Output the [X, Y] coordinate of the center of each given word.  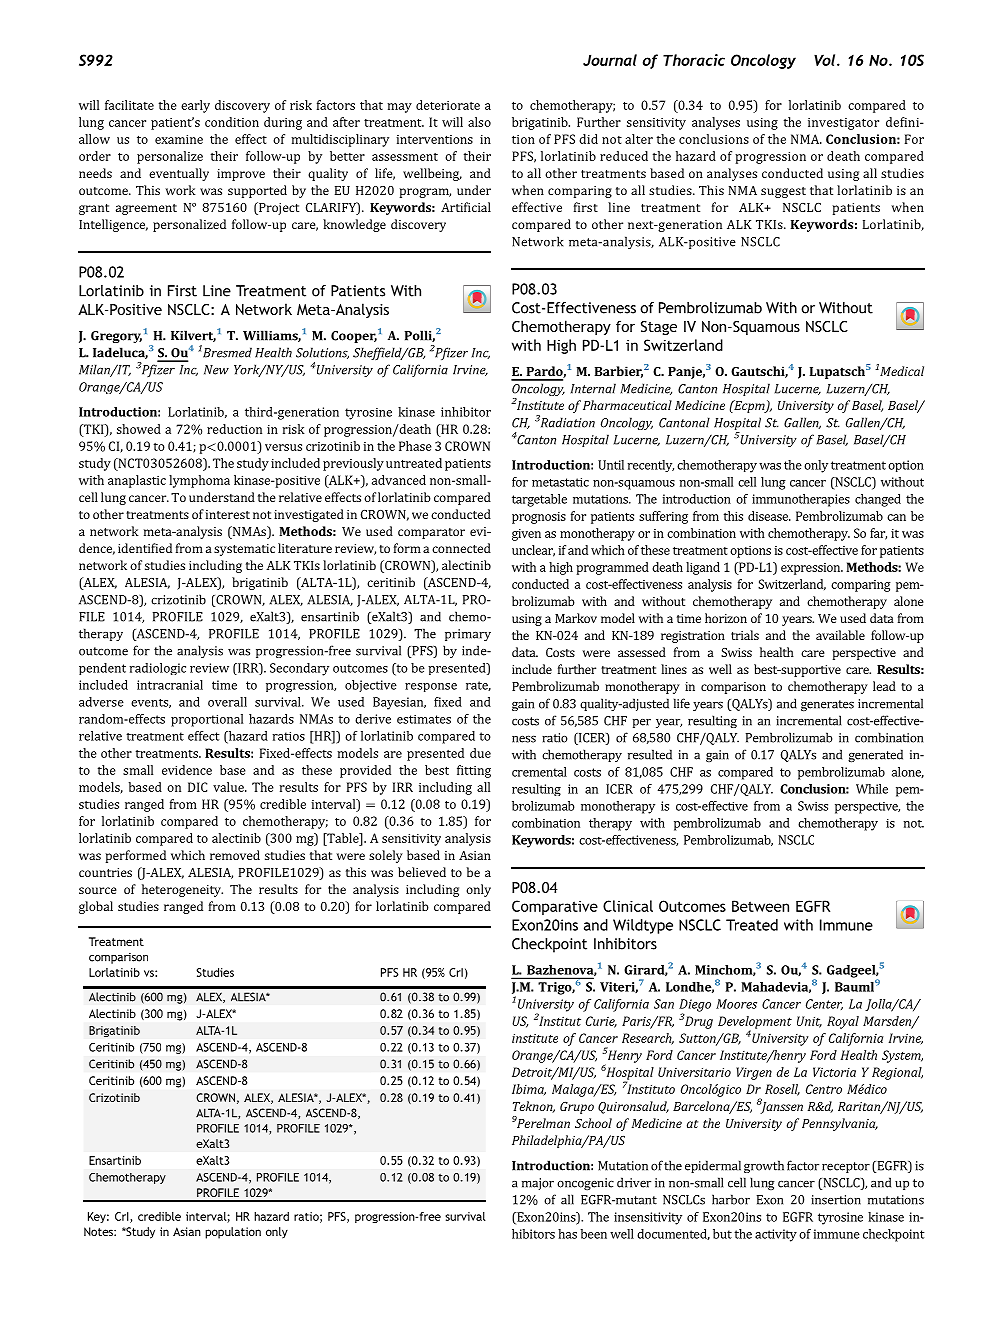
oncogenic [585, 1184]
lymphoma [199, 481]
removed [235, 855]
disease [769, 516]
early [195, 106]
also [479, 122]
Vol [826, 60]
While [872, 789]
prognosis [539, 518]
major [538, 1184]
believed [422, 872]
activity [776, 1235]
